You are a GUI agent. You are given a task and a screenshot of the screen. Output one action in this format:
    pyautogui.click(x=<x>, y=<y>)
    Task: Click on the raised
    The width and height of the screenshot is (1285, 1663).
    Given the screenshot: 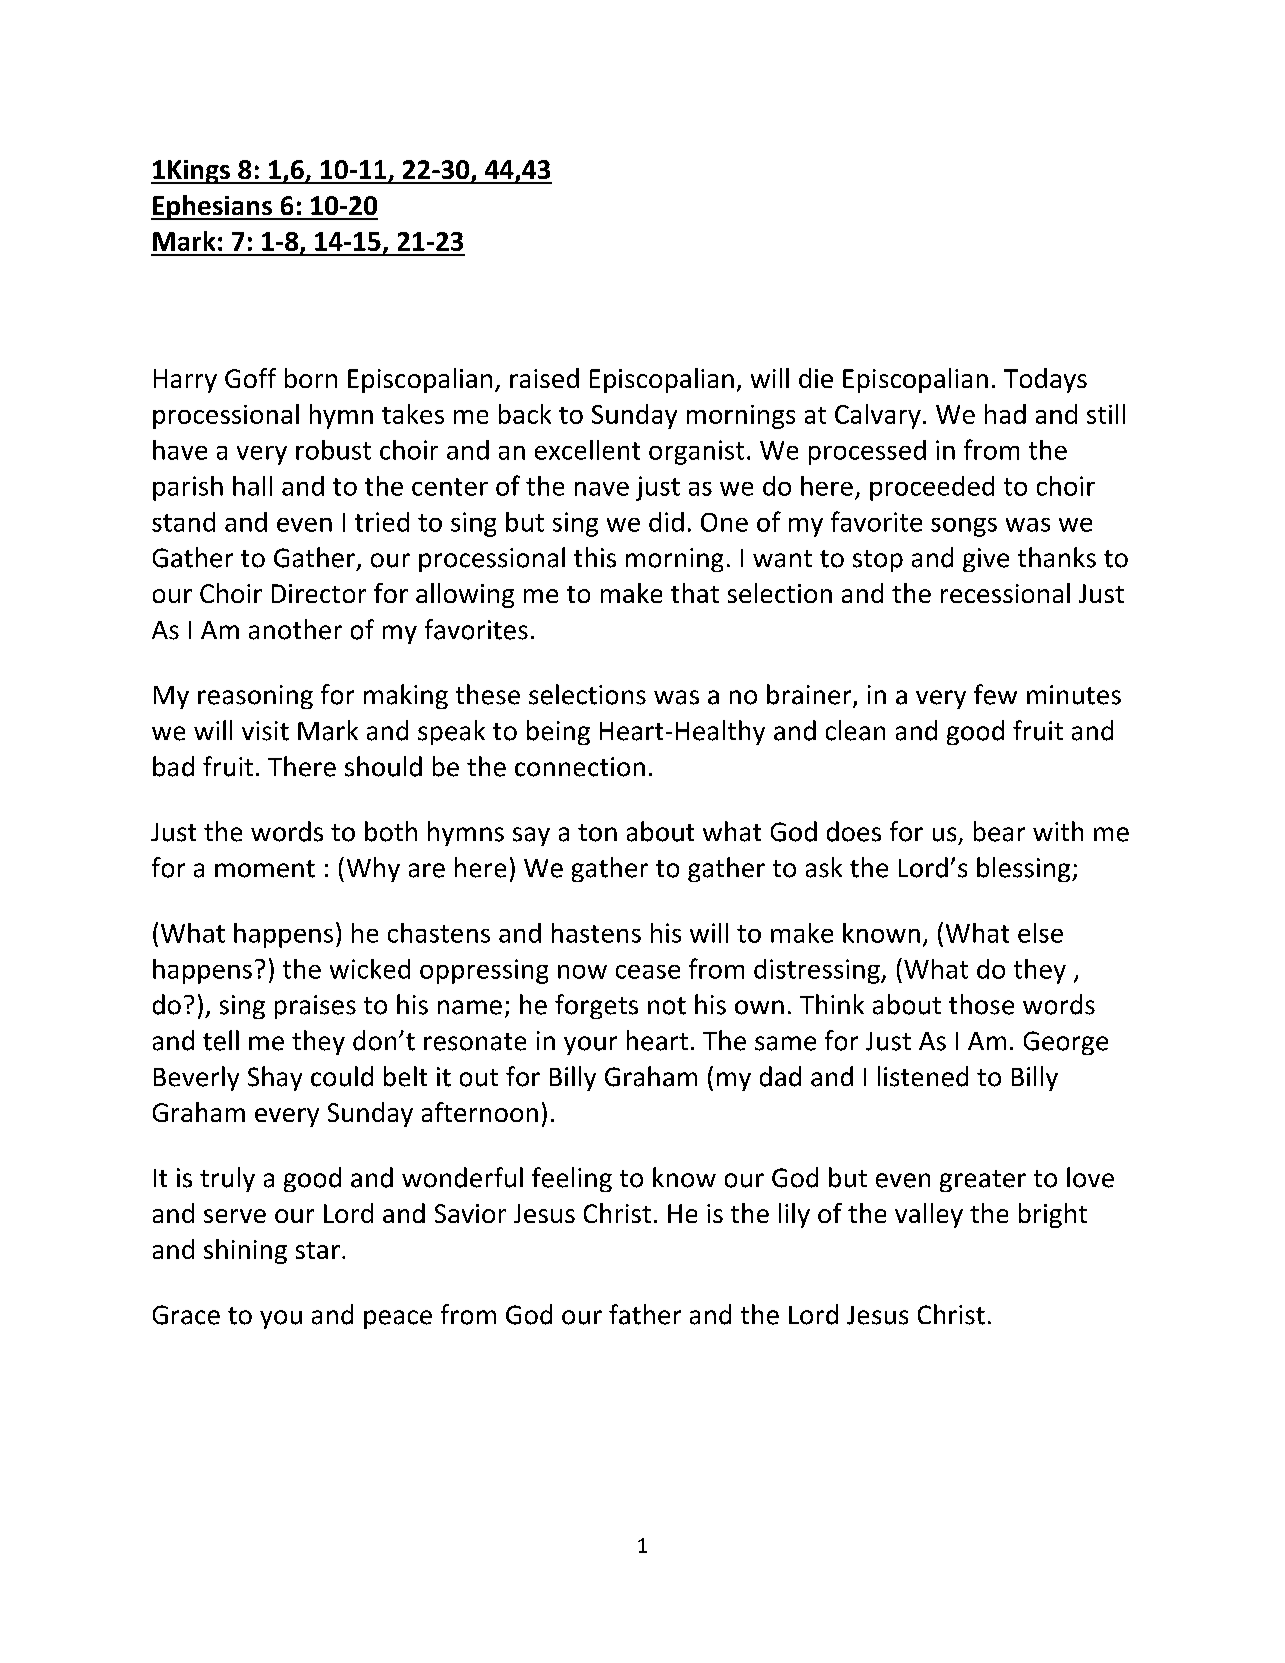 What is the action you would take?
    pyautogui.click(x=544, y=378)
